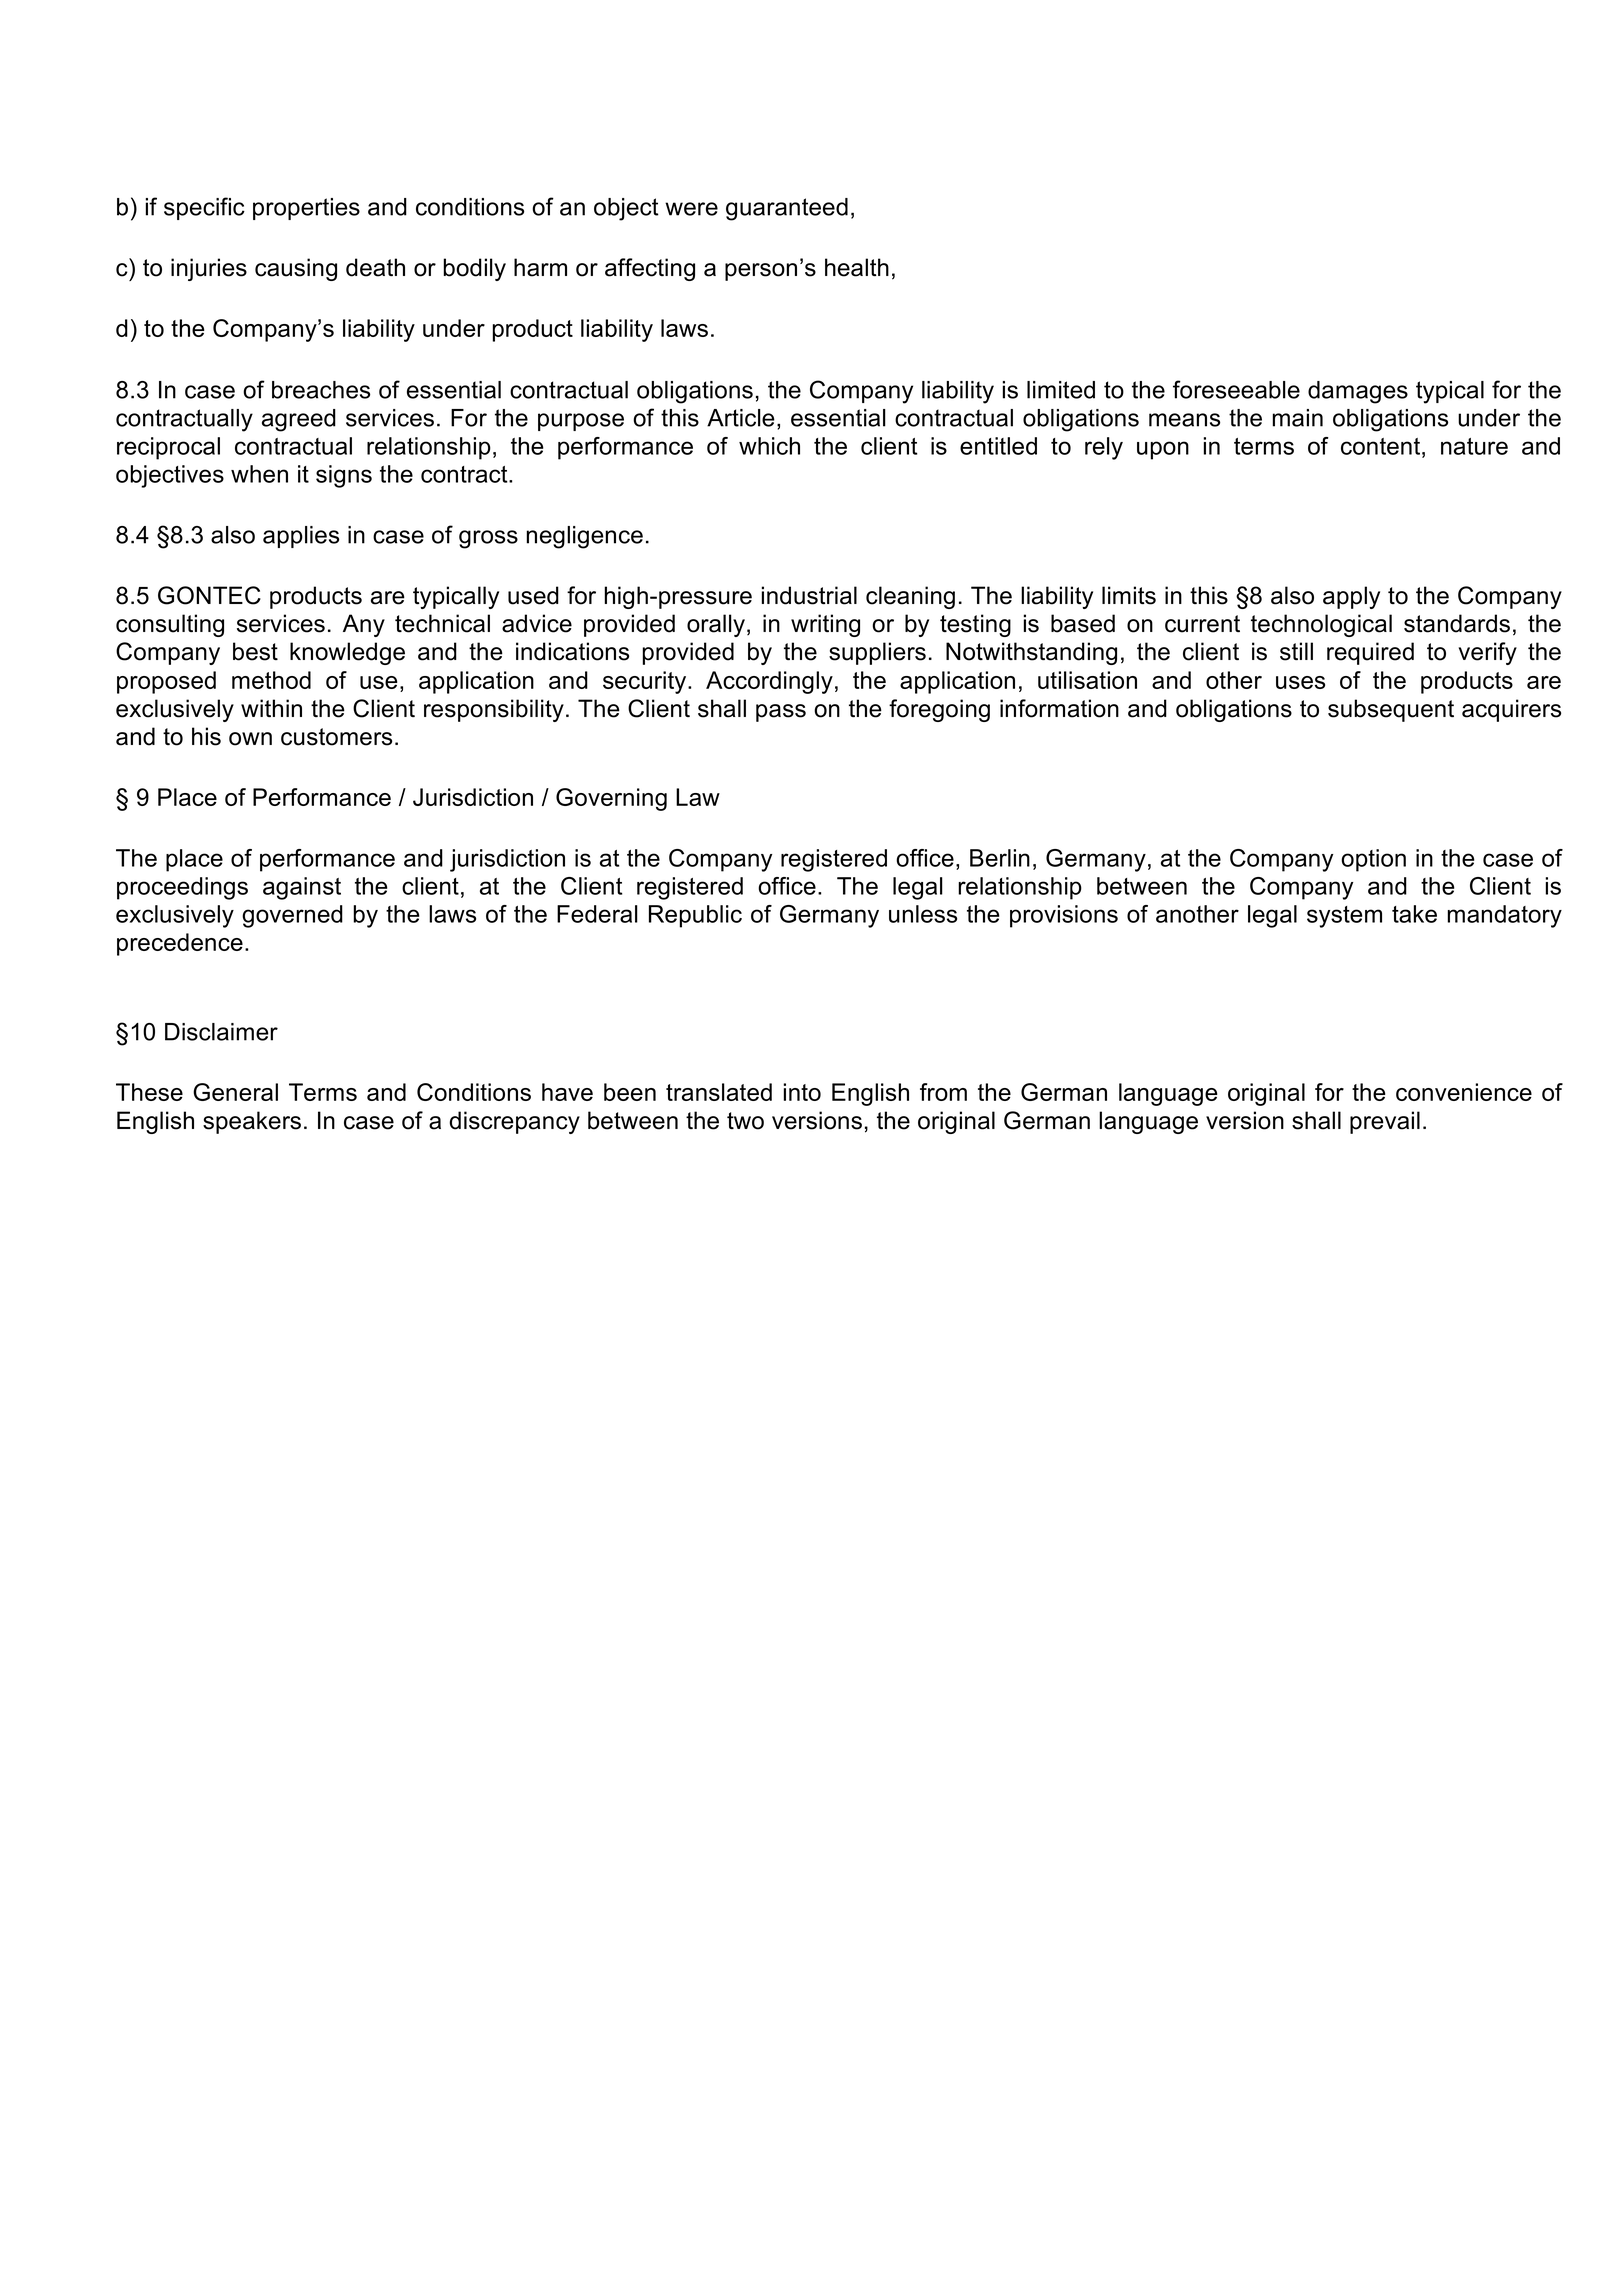  What do you see at coordinates (336, 737) in the screenshot?
I see `customers` at bounding box center [336, 737].
